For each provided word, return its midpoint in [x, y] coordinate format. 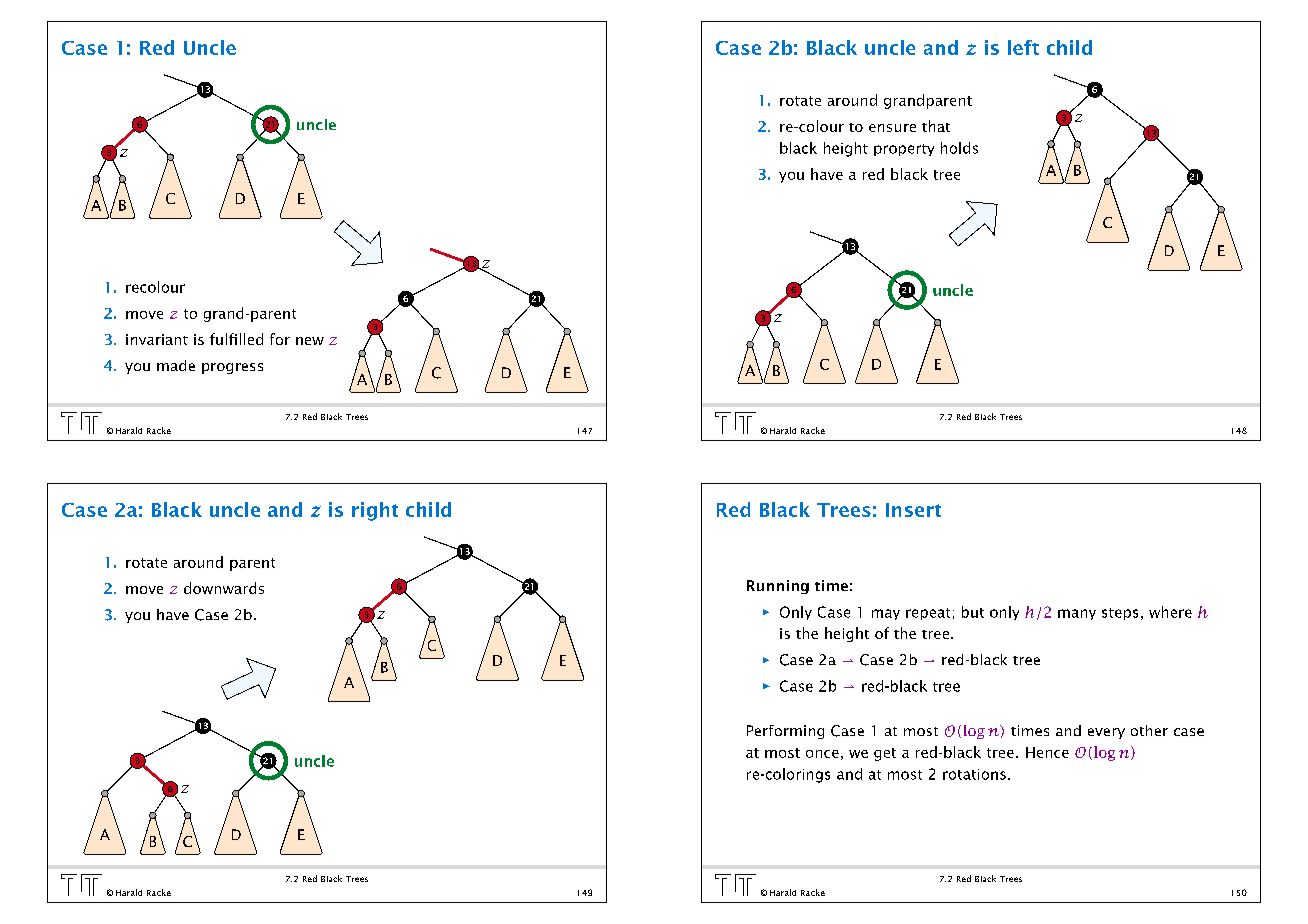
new [310, 341]
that [936, 126]
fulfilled [236, 339]
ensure [892, 128]
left [1023, 47]
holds [959, 148]
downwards [224, 588]
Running [778, 587]
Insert [913, 510]
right [375, 511]
